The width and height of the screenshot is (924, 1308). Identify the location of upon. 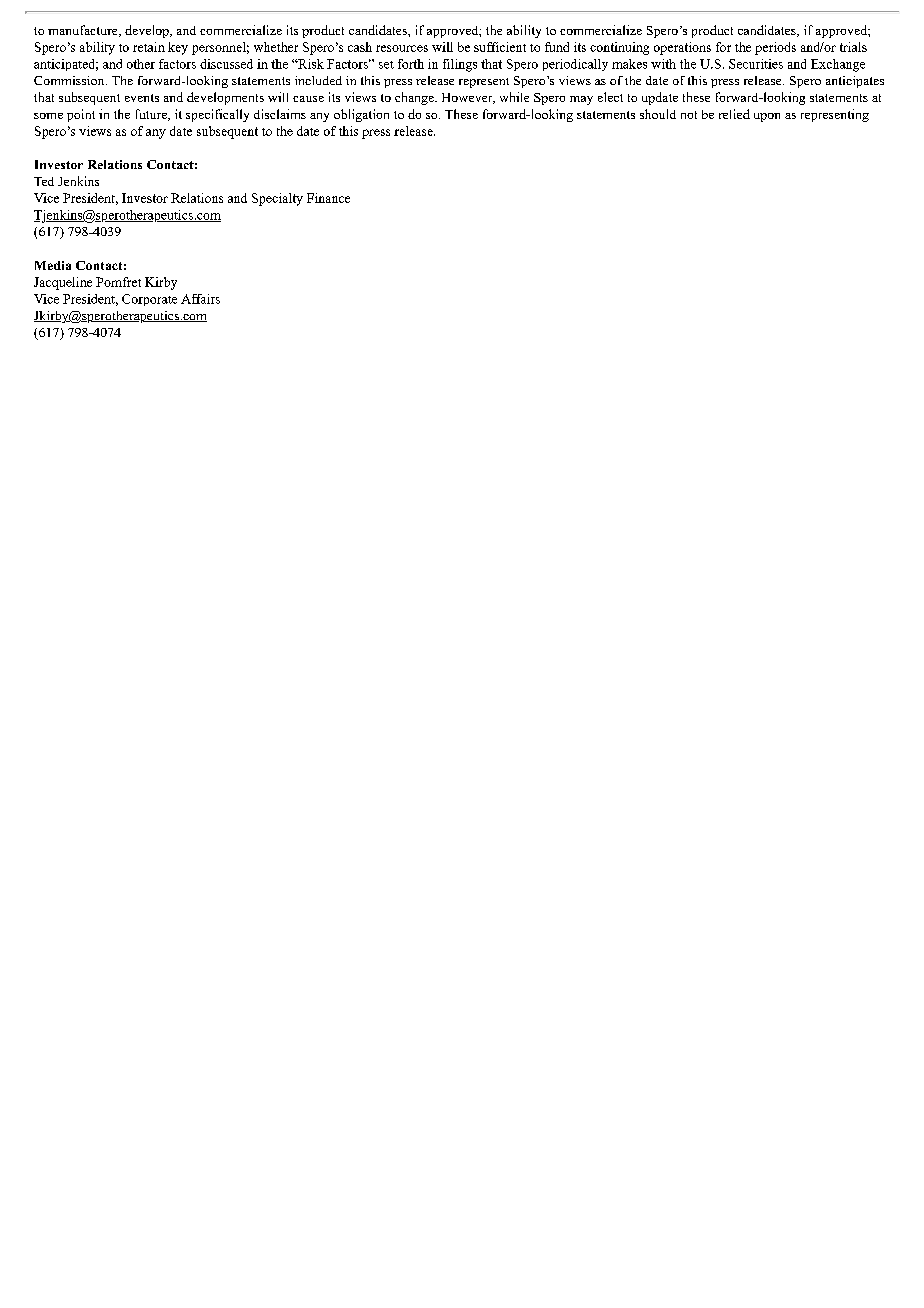
(767, 117).
